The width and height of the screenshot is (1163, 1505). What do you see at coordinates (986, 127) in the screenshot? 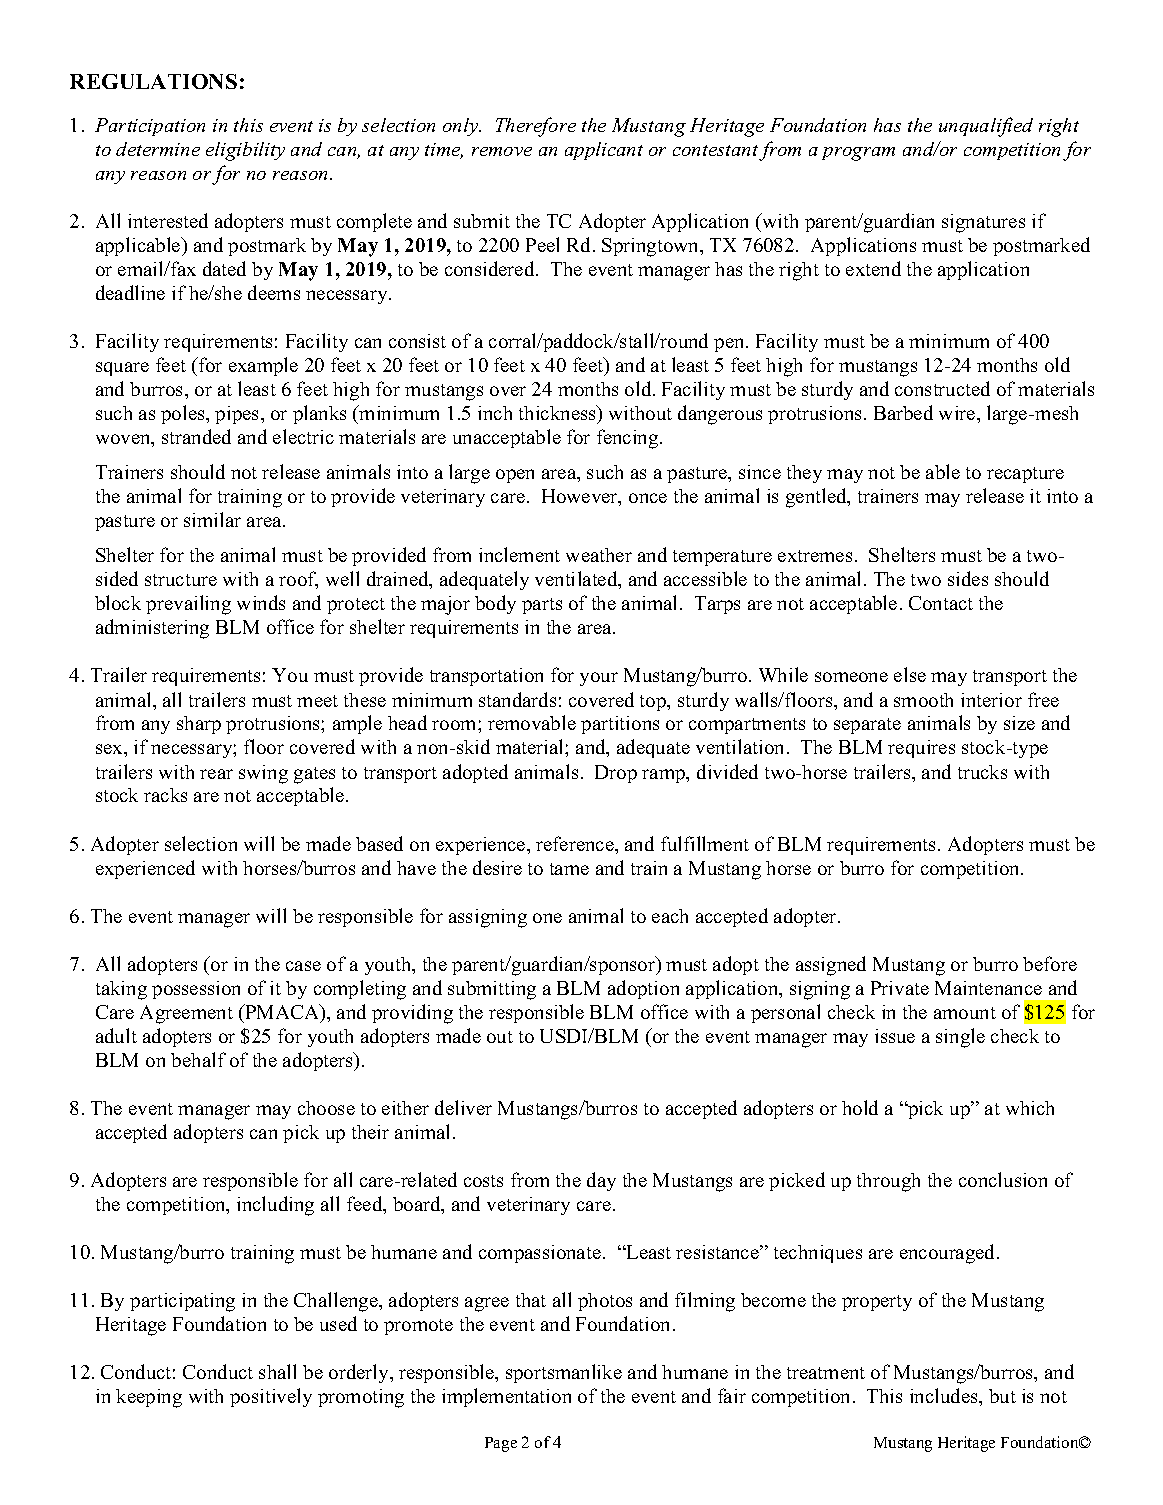
I see `unqualified` at bounding box center [986, 127].
